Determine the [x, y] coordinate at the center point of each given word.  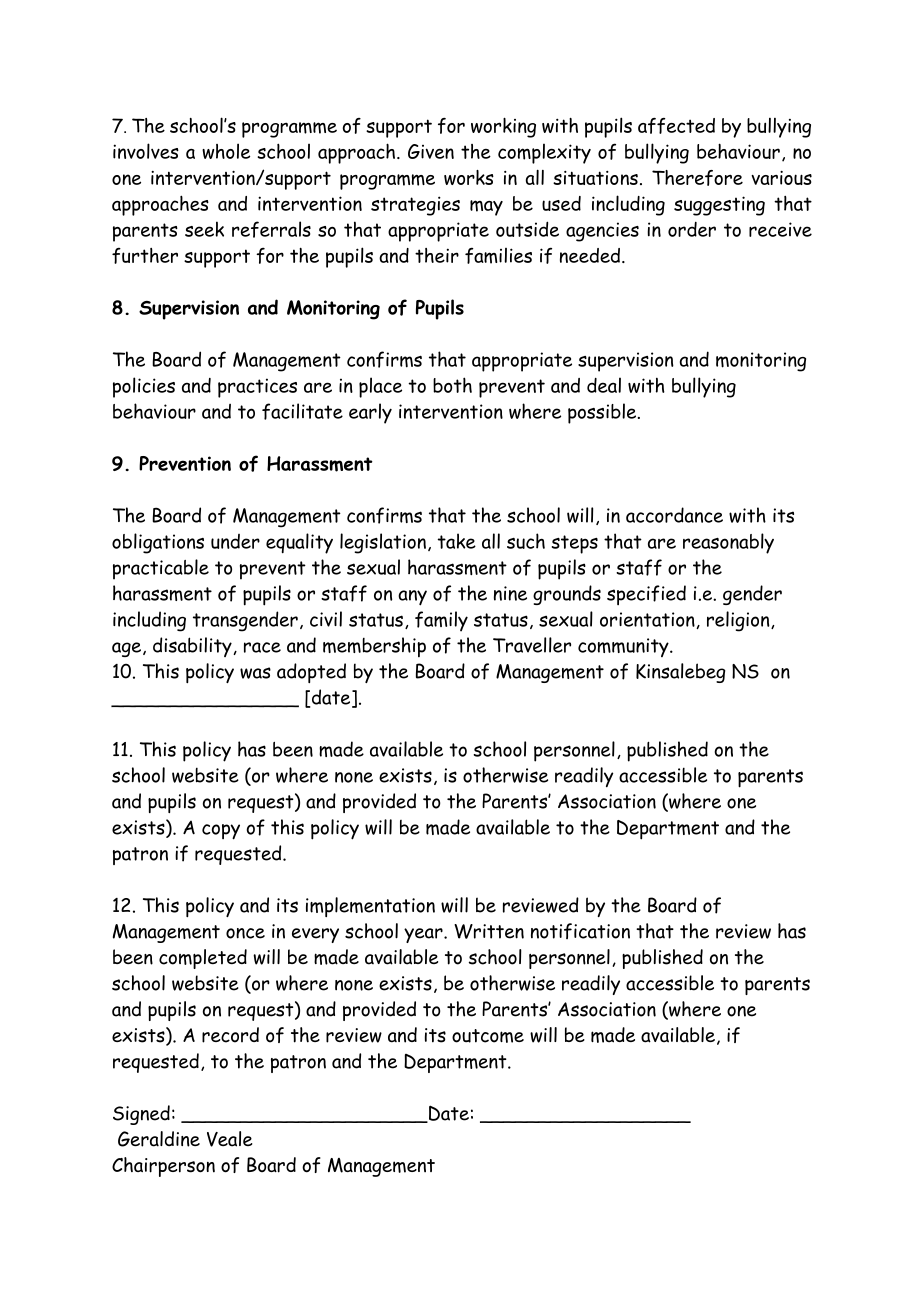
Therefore [697, 178]
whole [226, 151]
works [469, 177]
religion [739, 621]
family [441, 621]
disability [193, 647]
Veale [230, 1139]
